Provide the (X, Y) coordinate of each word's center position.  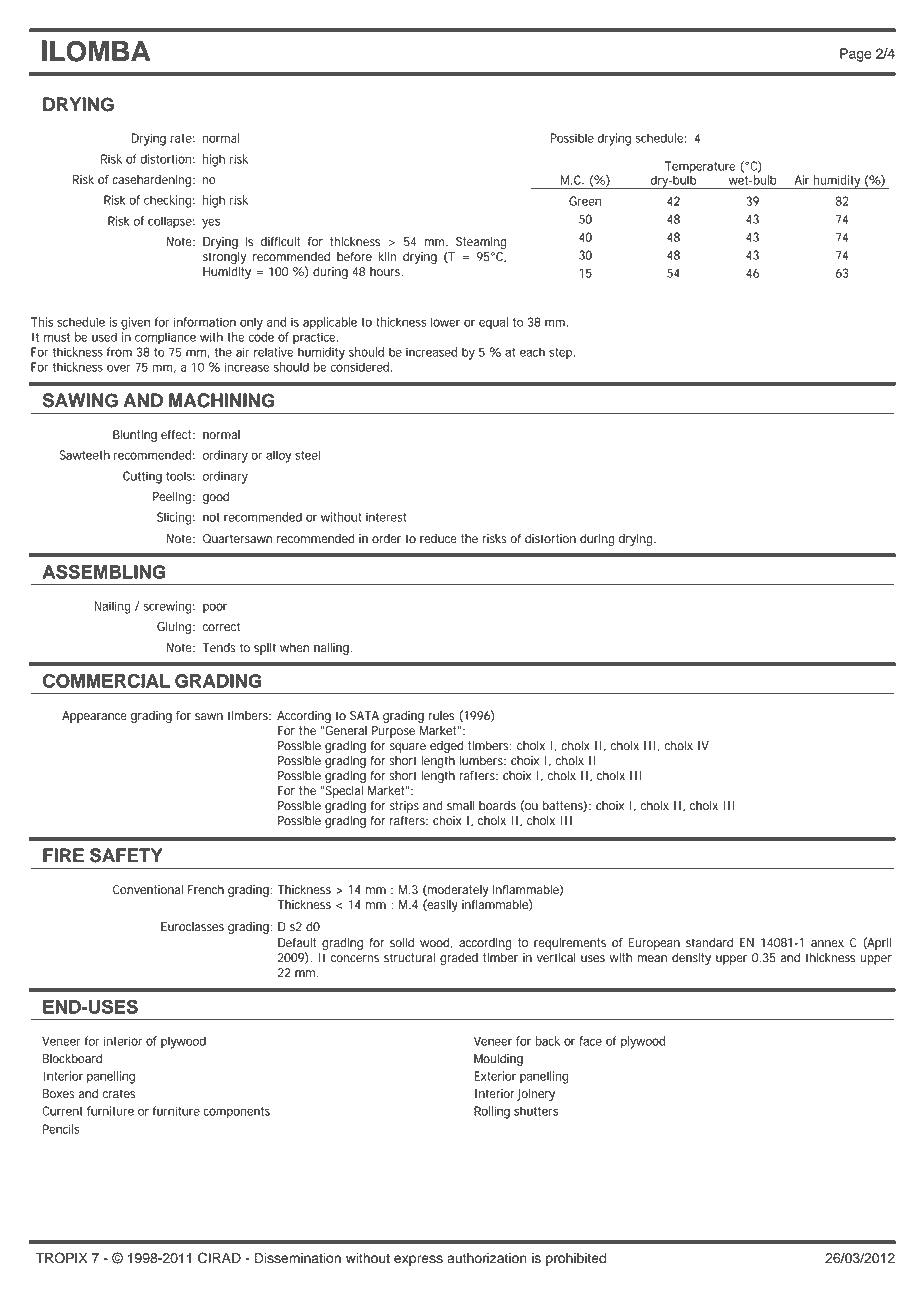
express (418, 1260)
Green (585, 201)
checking (167, 201)
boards (497, 806)
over (119, 368)
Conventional (148, 890)
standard (709, 943)
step (560, 354)
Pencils (61, 1129)
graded (459, 959)
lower (445, 322)
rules (441, 716)
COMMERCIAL (106, 680)
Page (856, 55)
